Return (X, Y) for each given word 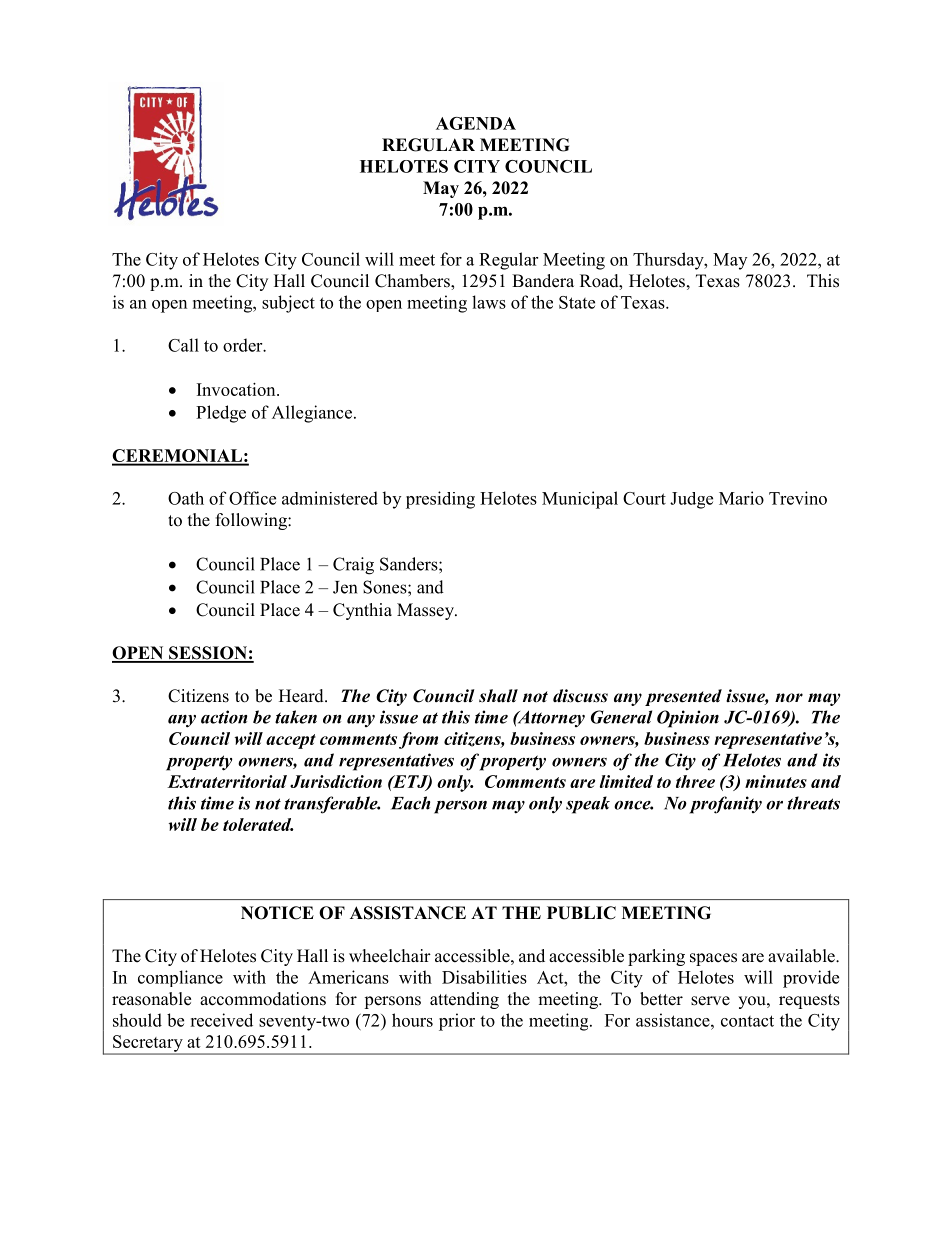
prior (457, 1022)
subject (288, 304)
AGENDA (476, 123)
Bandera (543, 281)
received (221, 1020)
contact (747, 1021)
